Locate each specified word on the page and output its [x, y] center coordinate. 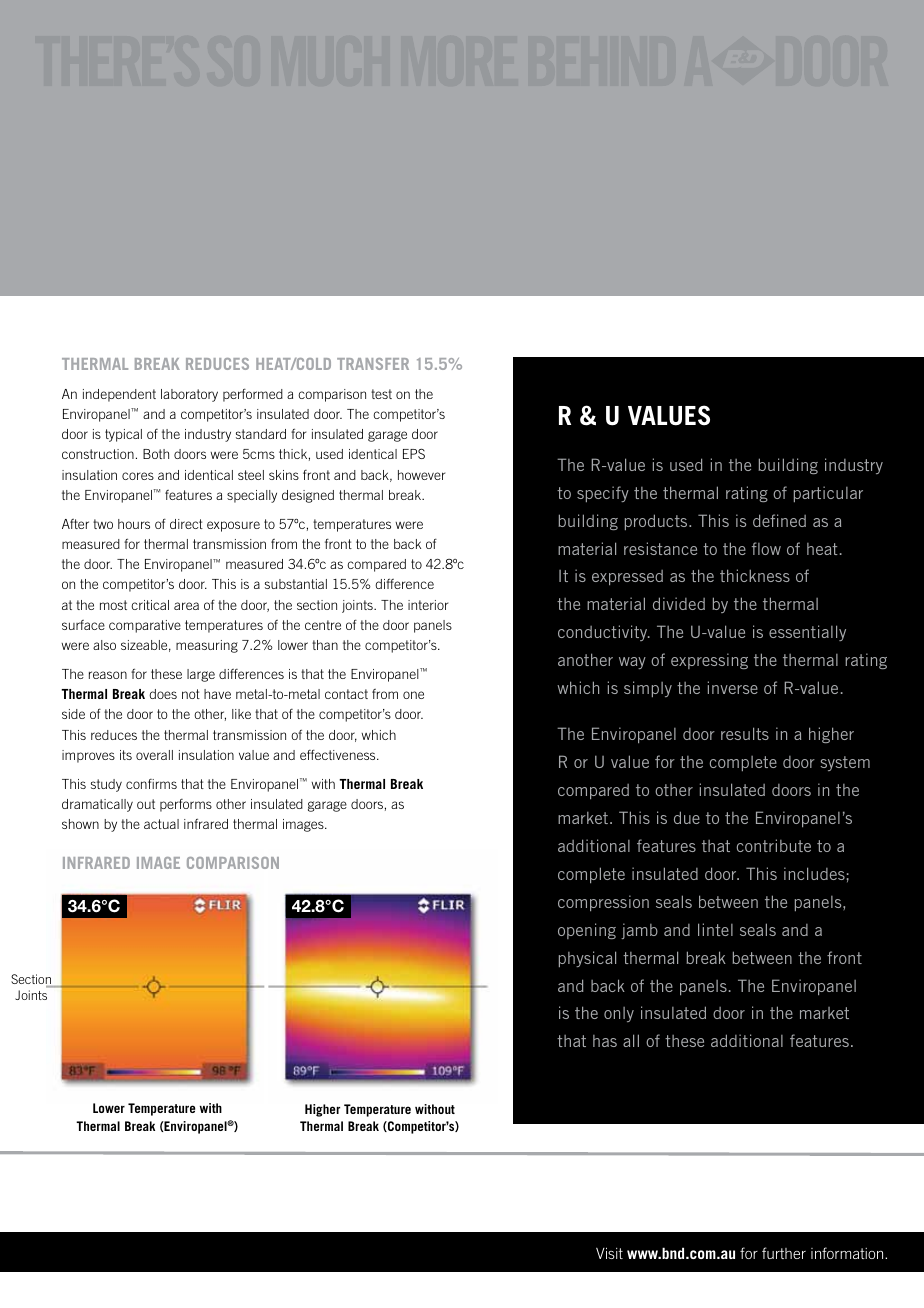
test [381, 394]
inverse [733, 687]
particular [828, 494]
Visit [609, 1253]
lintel [715, 929]
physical [587, 959]
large [201, 675]
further [784, 1253]
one [413, 695]
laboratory [189, 395]
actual [161, 824]
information [848, 1253]
